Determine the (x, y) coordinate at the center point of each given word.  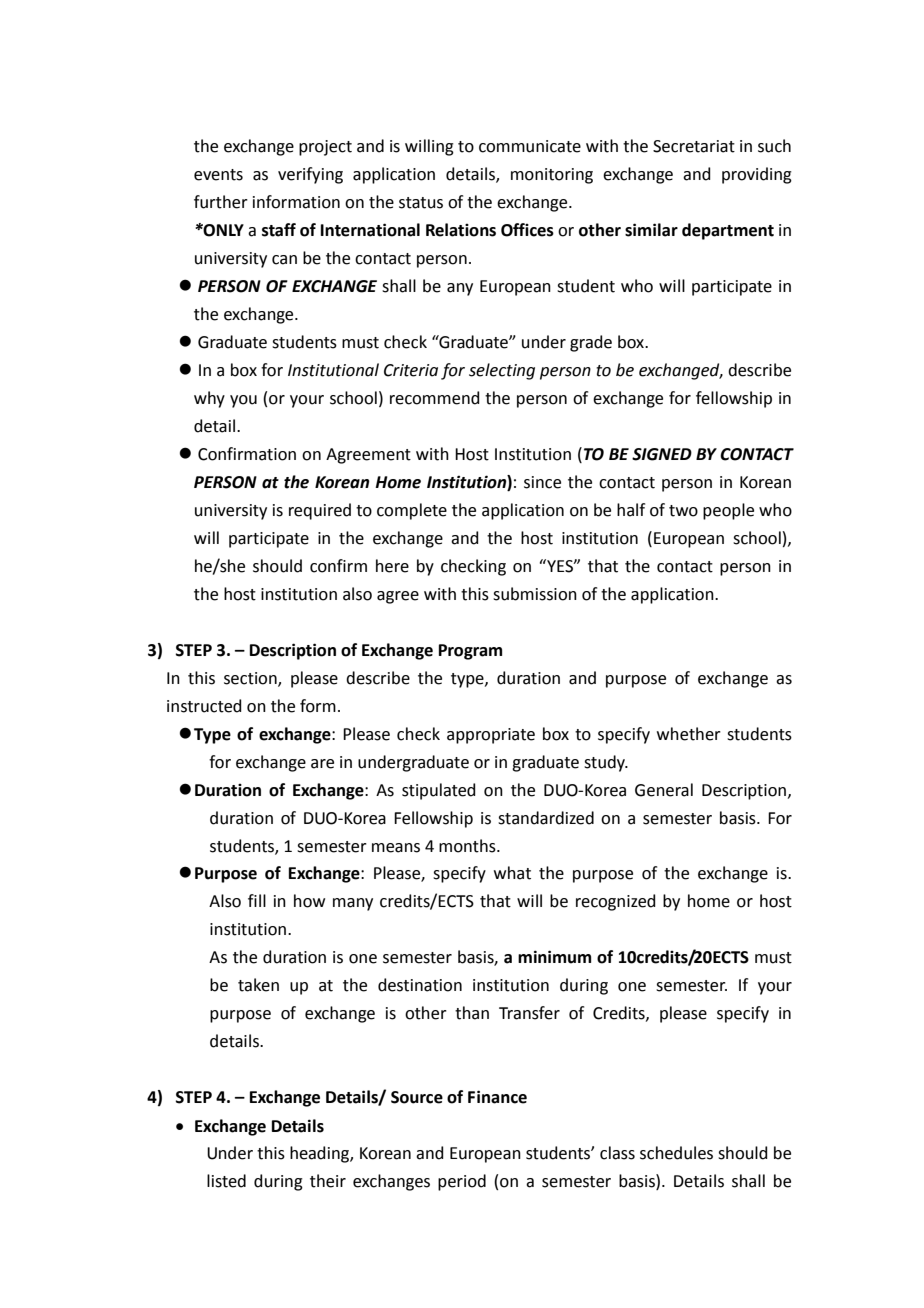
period (462, 1182)
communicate (530, 146)
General (664, 790)
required (320, 511)
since (542, 482)
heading (320, 1154)
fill (257, 900)
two (683, 511)
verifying (310, 175)
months (468, 846)
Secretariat (694, 146)
